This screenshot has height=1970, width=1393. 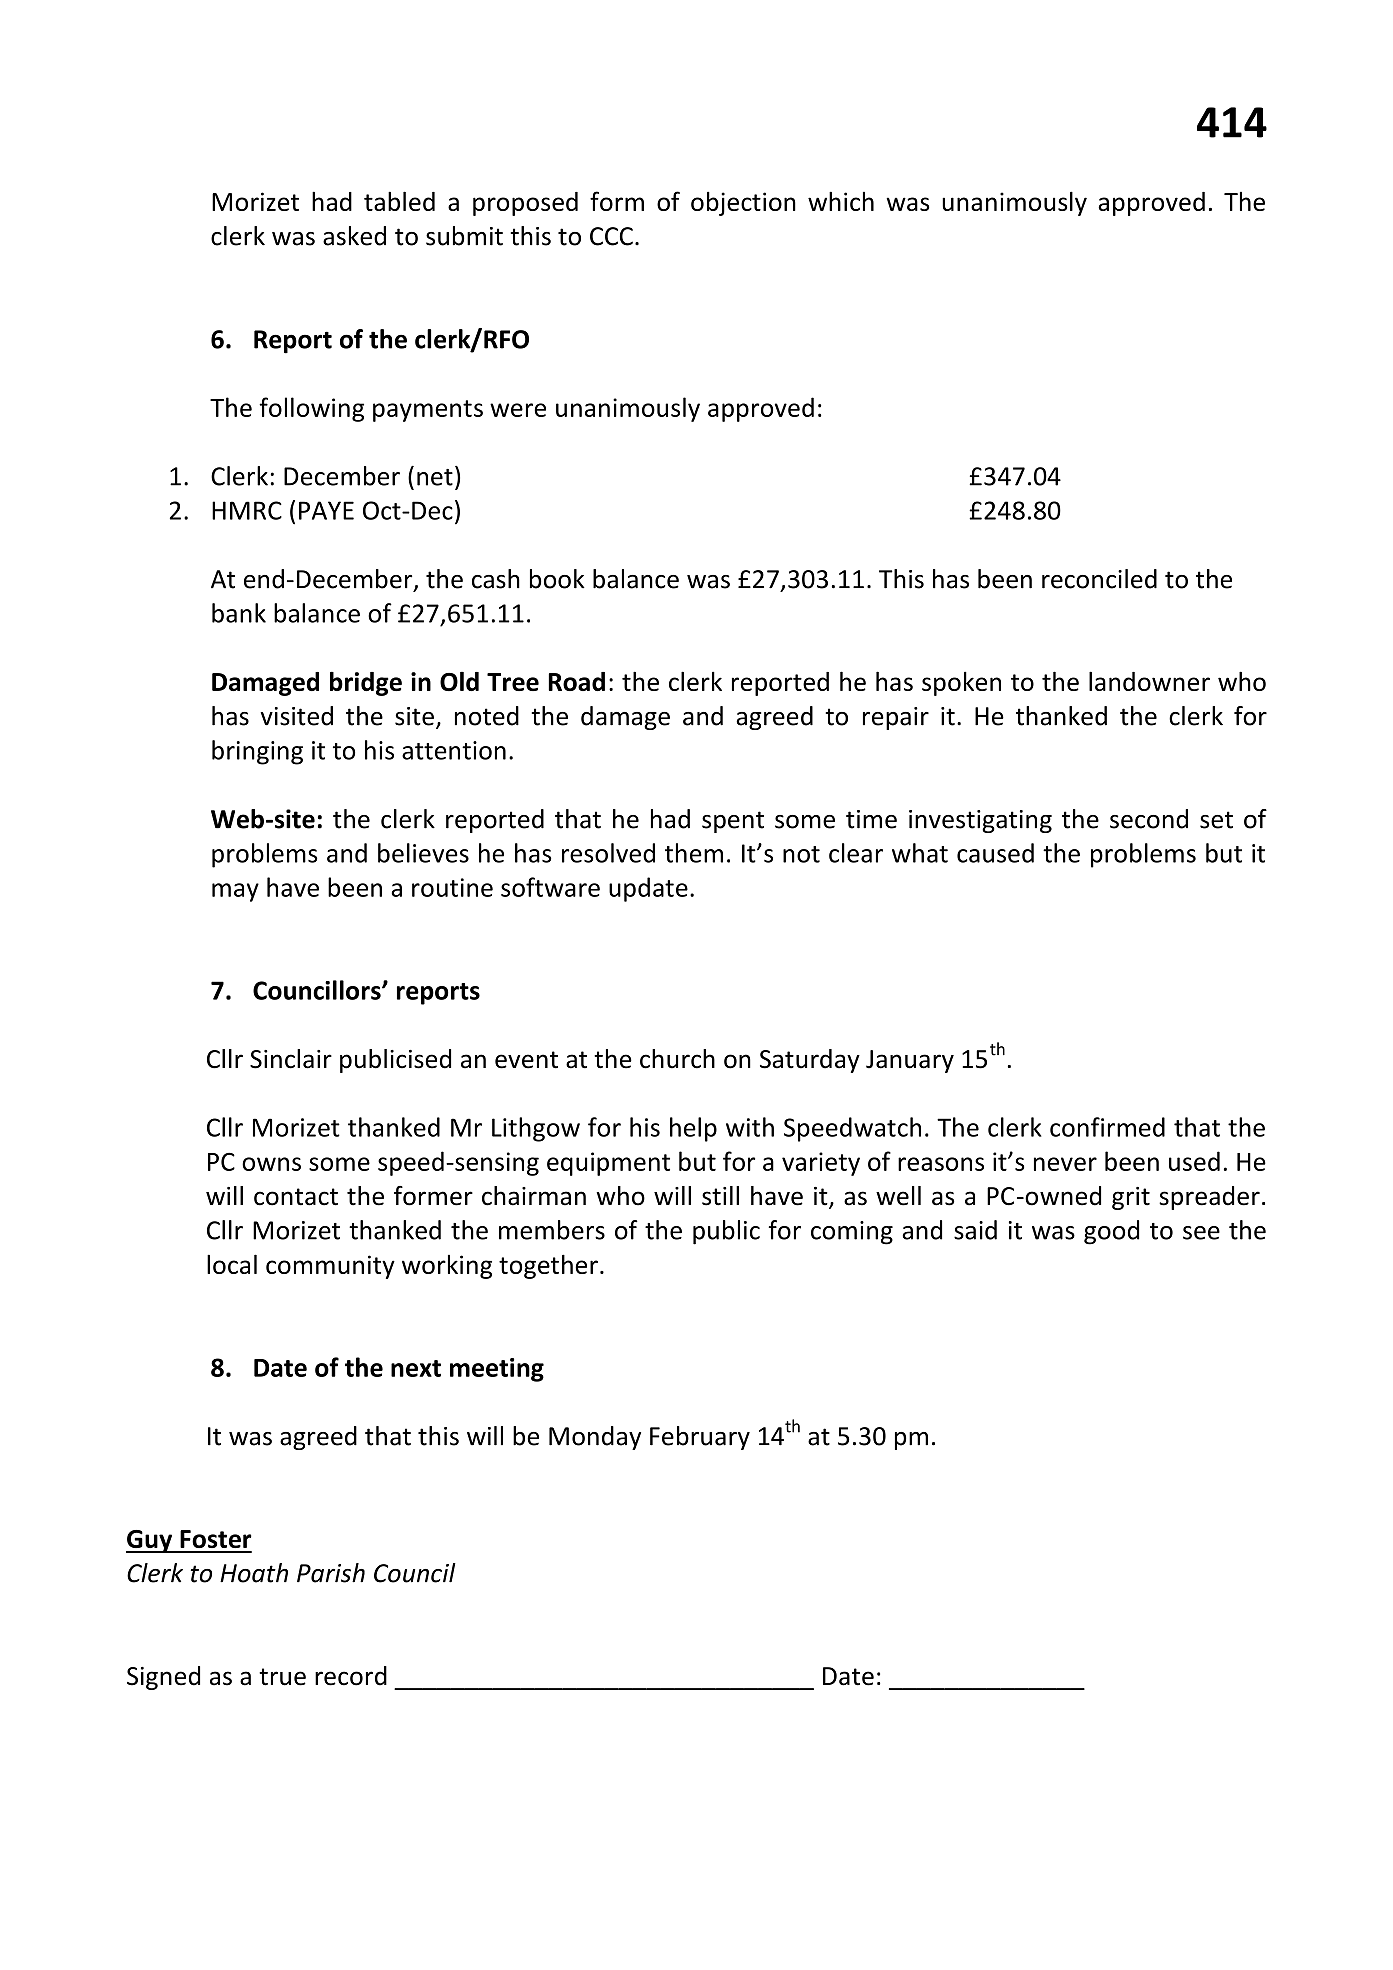 What do you see at coordinates (841, 201) in the screenshot?
I see `which` at bounding box center [841, 201].
